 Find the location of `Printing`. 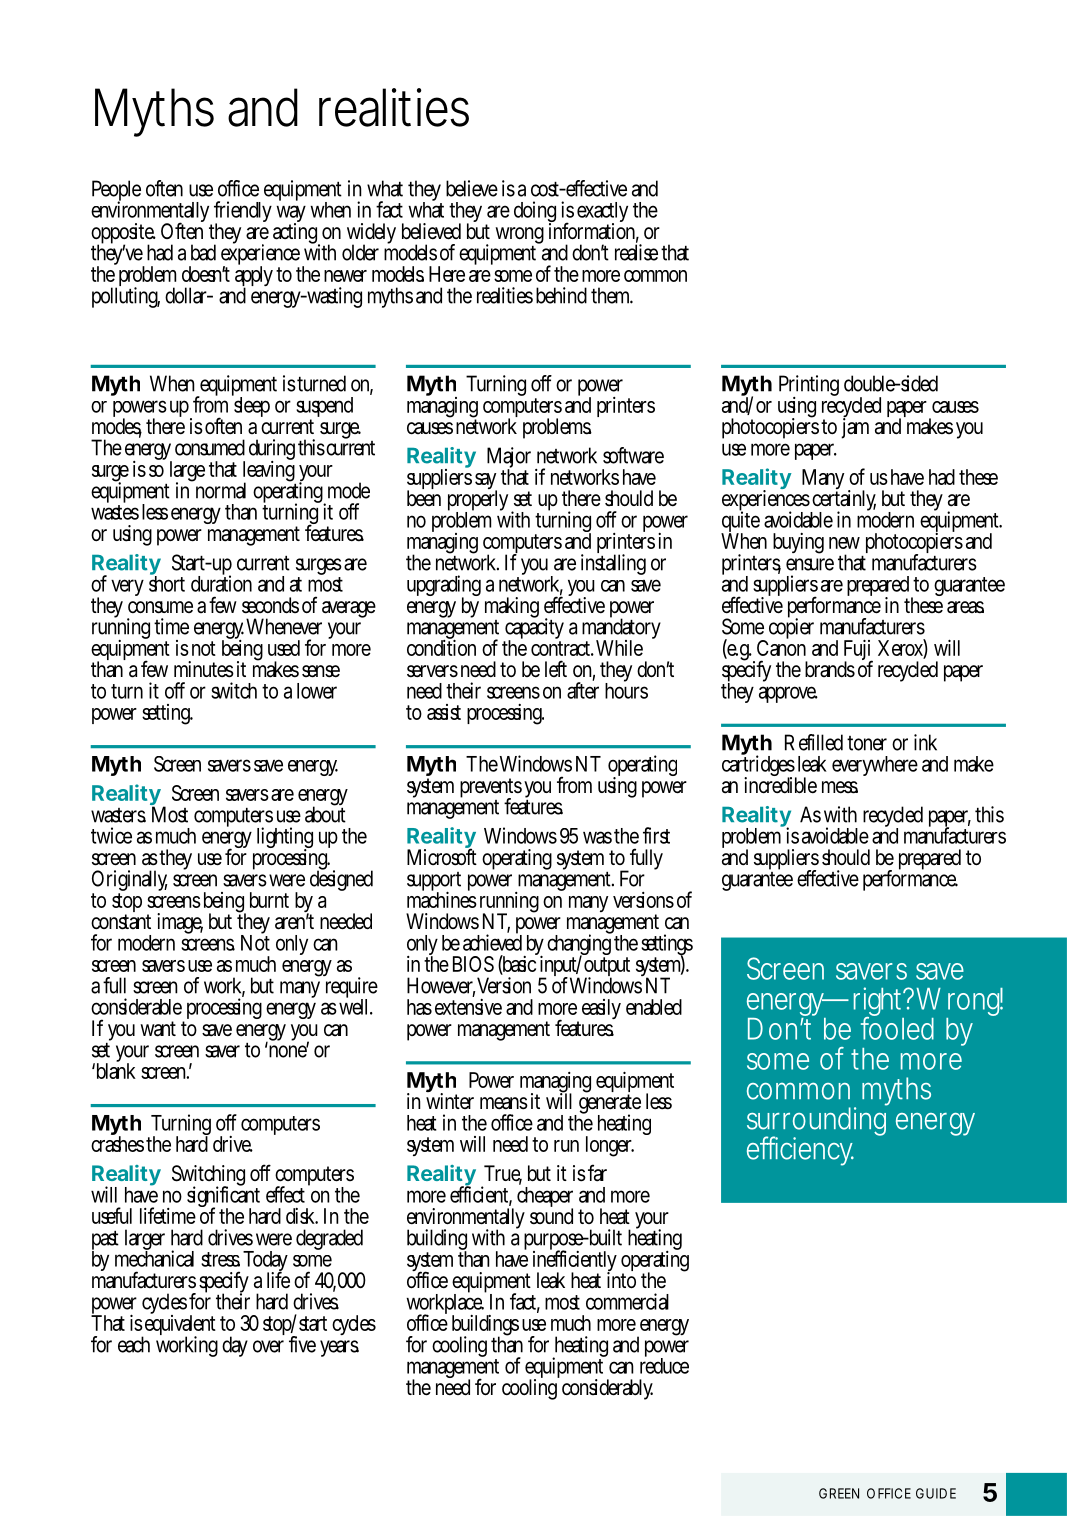

Printing is located at coordinates (809, 387).
